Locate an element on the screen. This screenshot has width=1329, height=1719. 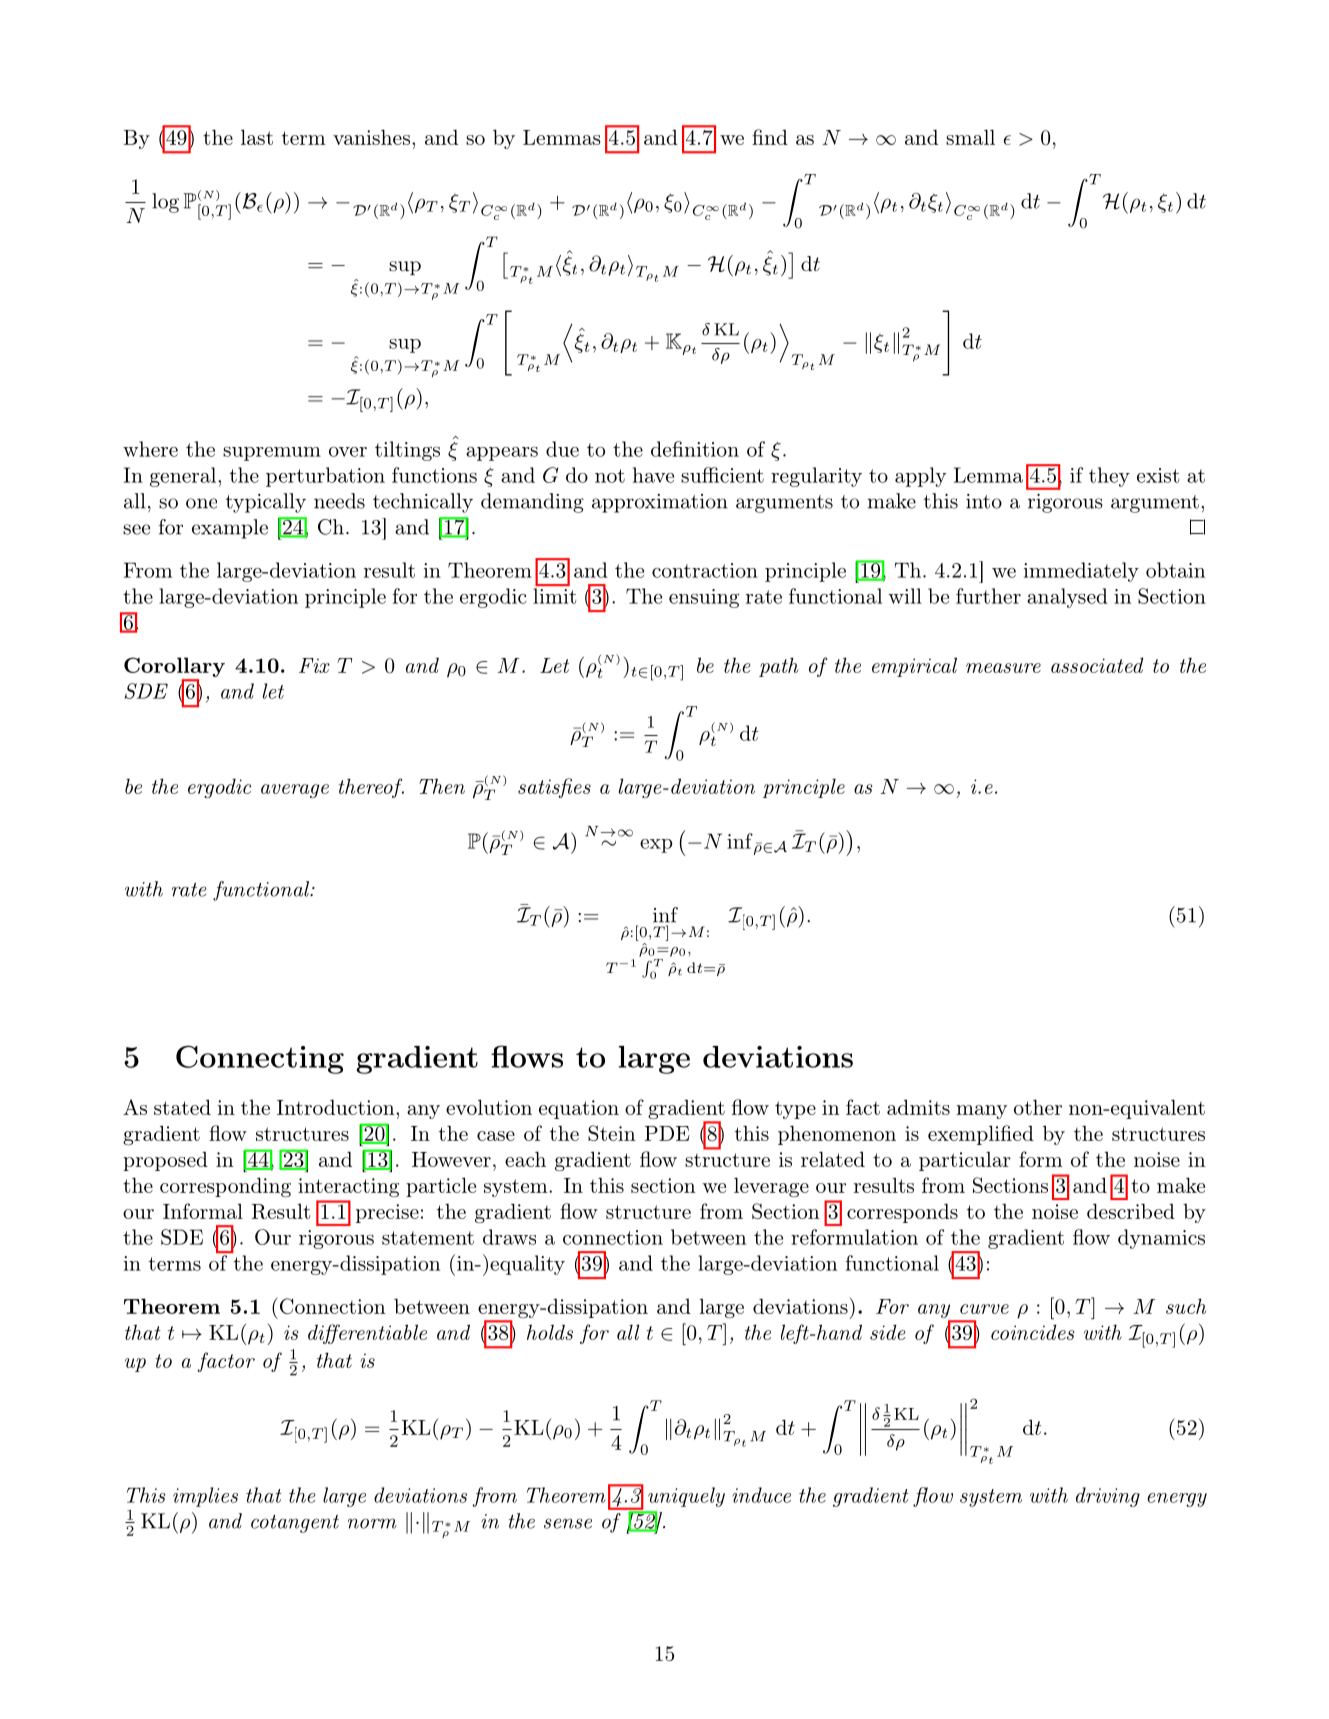
implies is located at coordinates (205, 1497).
